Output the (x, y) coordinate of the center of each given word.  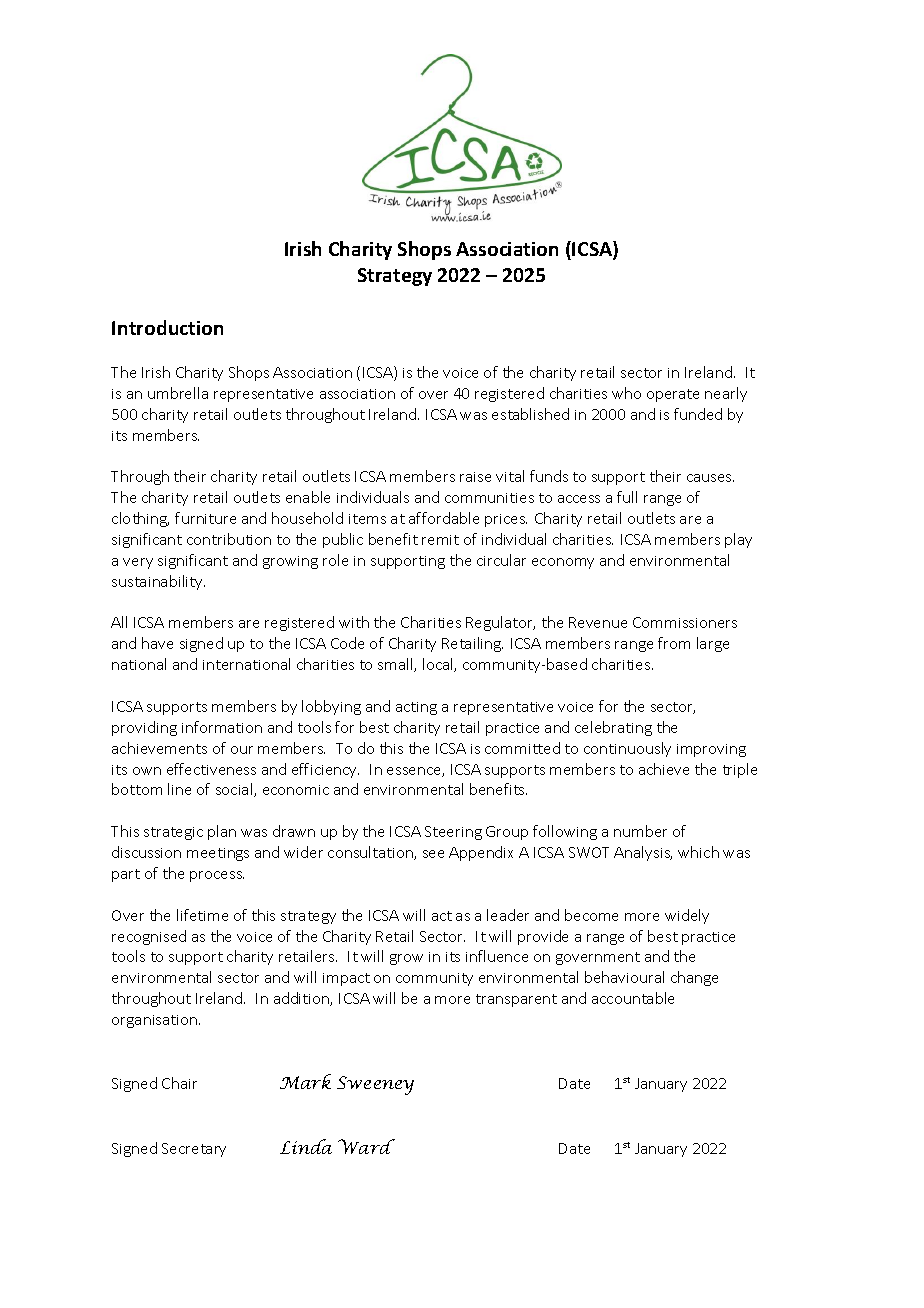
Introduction (167, 327)
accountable (633, 998)
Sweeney (375, 1085)
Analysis (643, 853)
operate (673, 395)
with (354, 622)
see (433, 854)
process (217, 876)
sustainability (158, 582)
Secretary (194, 1150)
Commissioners (685, 622)
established (530, 414)
